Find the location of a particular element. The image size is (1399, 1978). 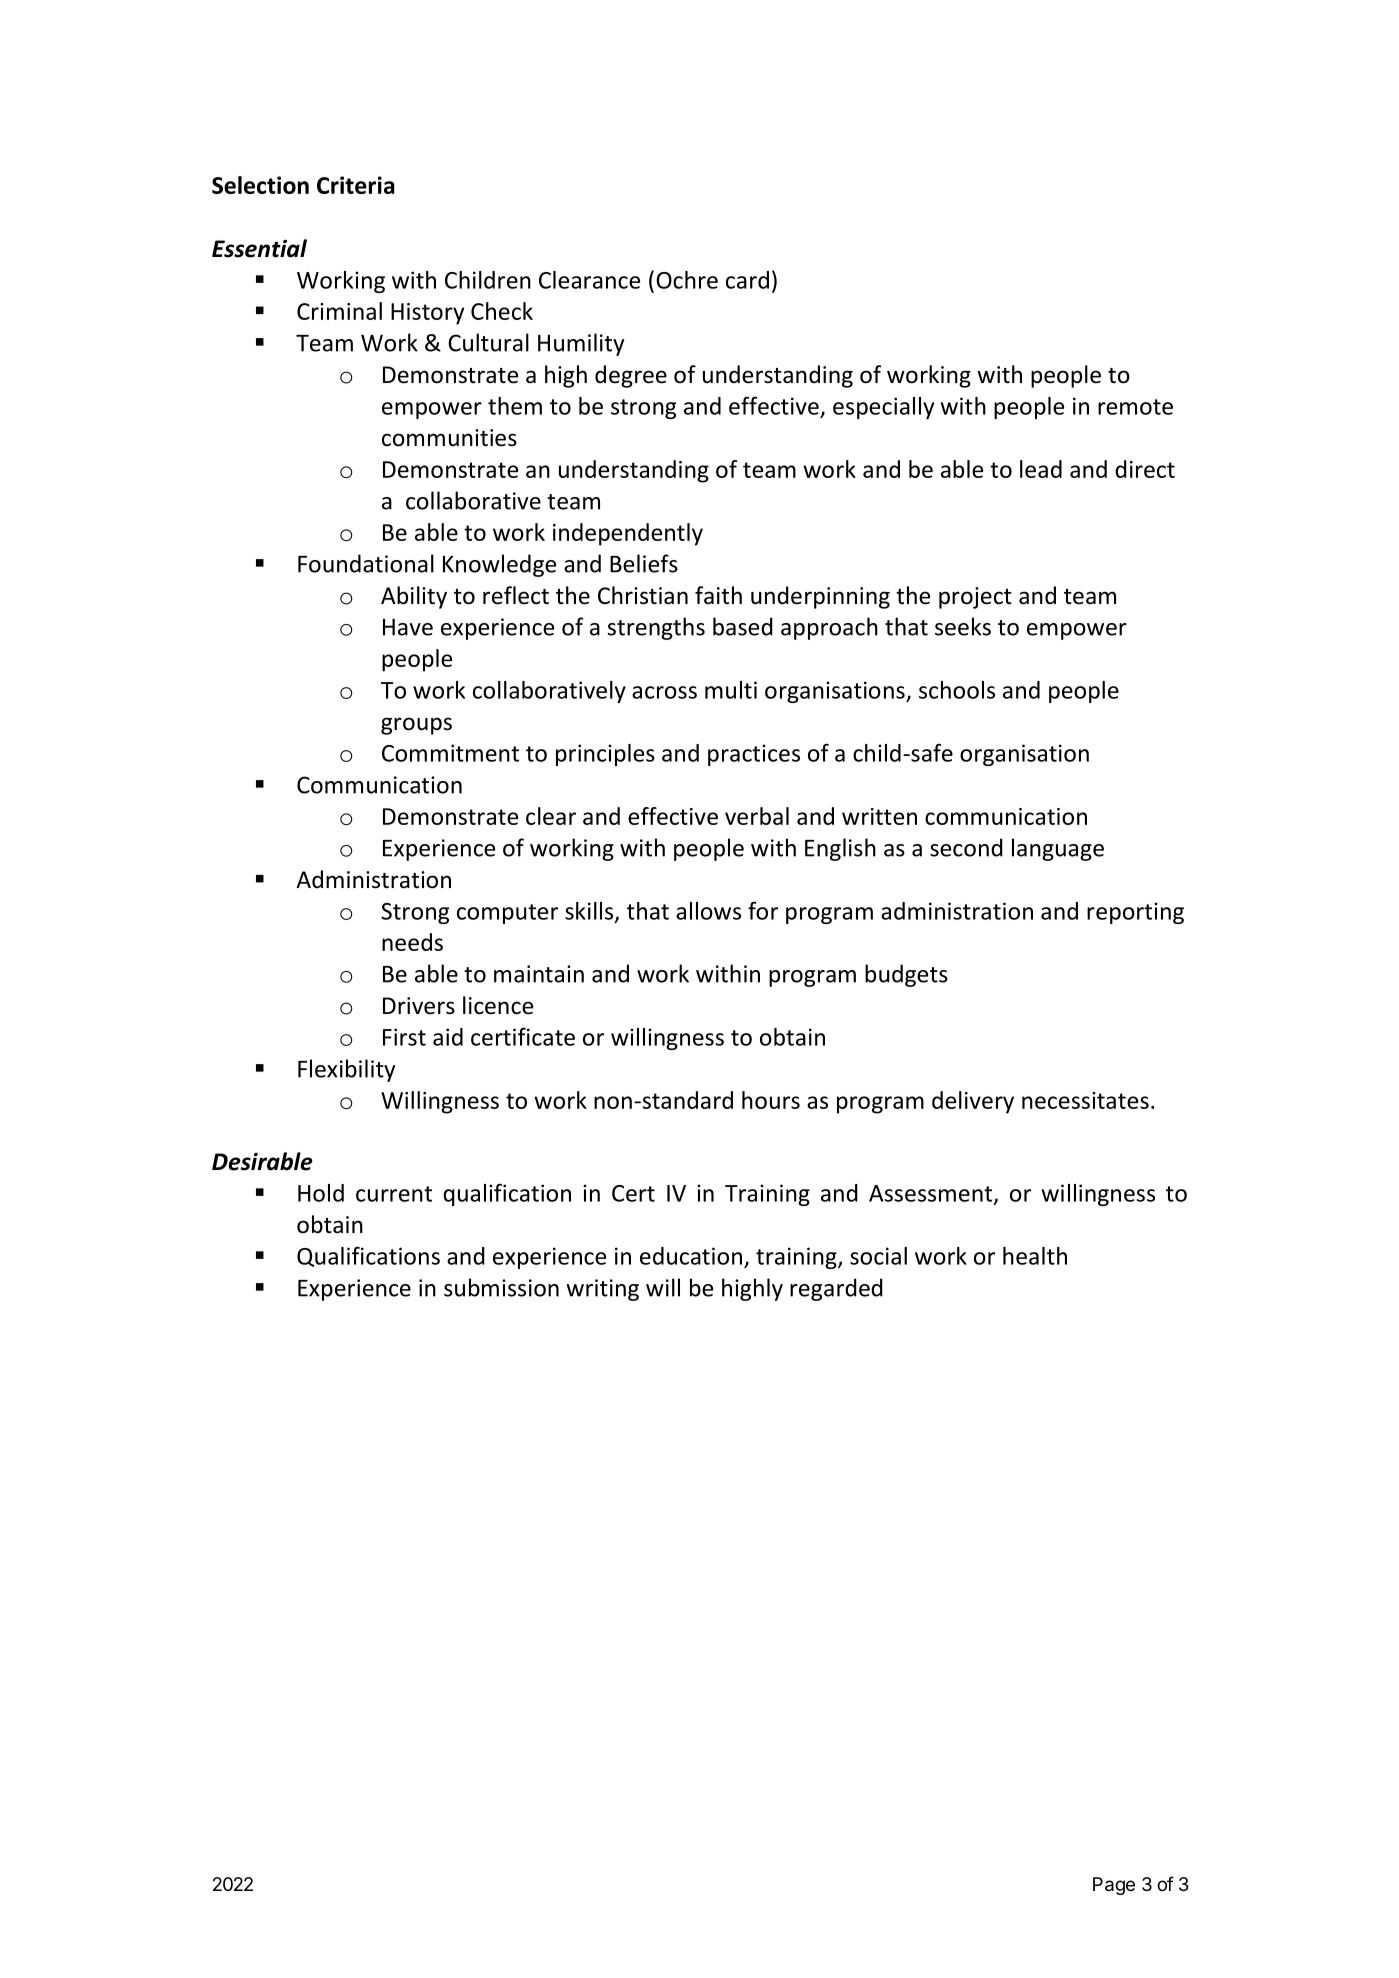

necessitates is located at coordinates (1085, 1100).
